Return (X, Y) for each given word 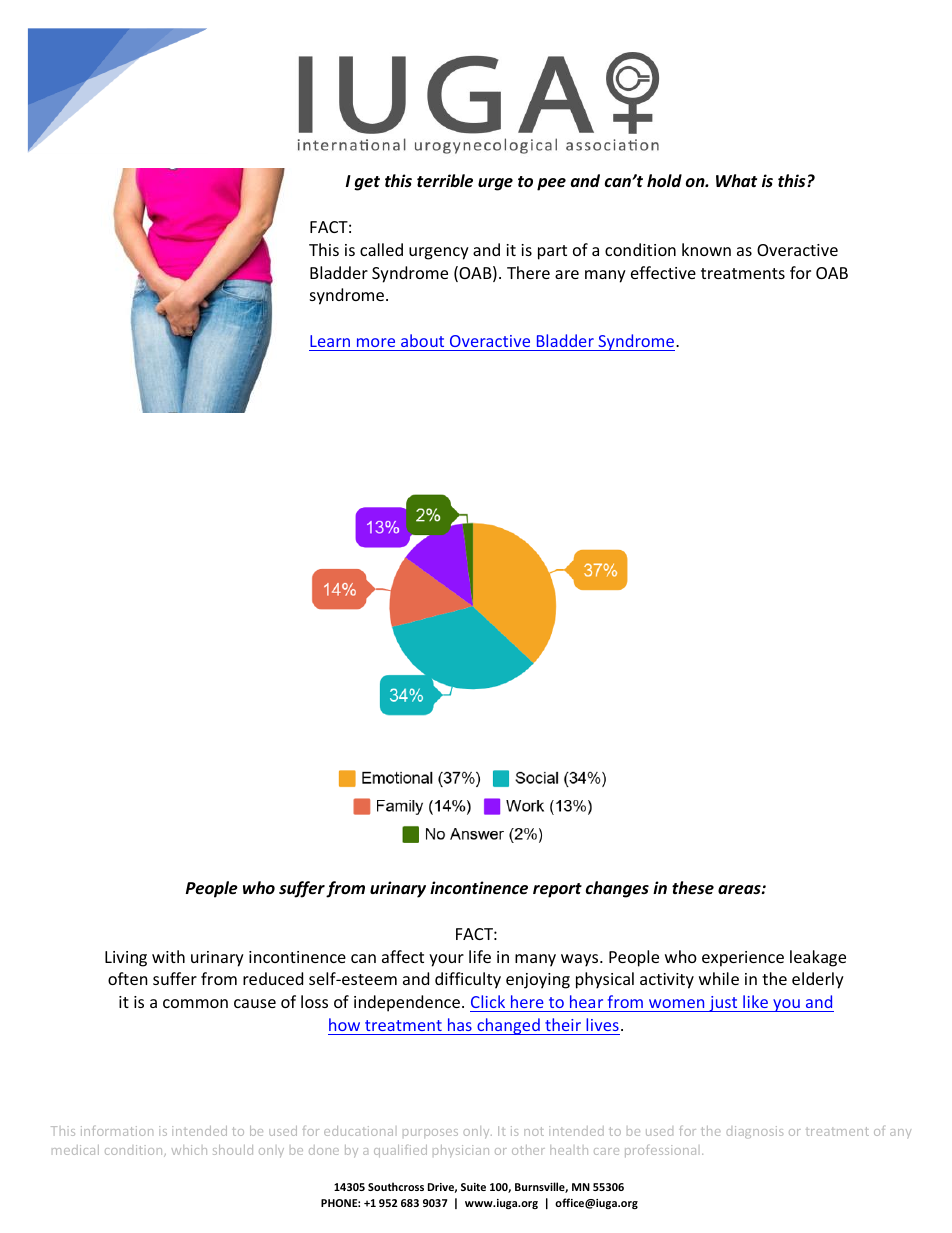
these (693, 888)
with (168, 956)
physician (461, 1151)
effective (663, 272)
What (736, 180)
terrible (445, 181)
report (557, 890)
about (422, 340)
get (367, 183)
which (189, 1150)
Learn (330, 341)
